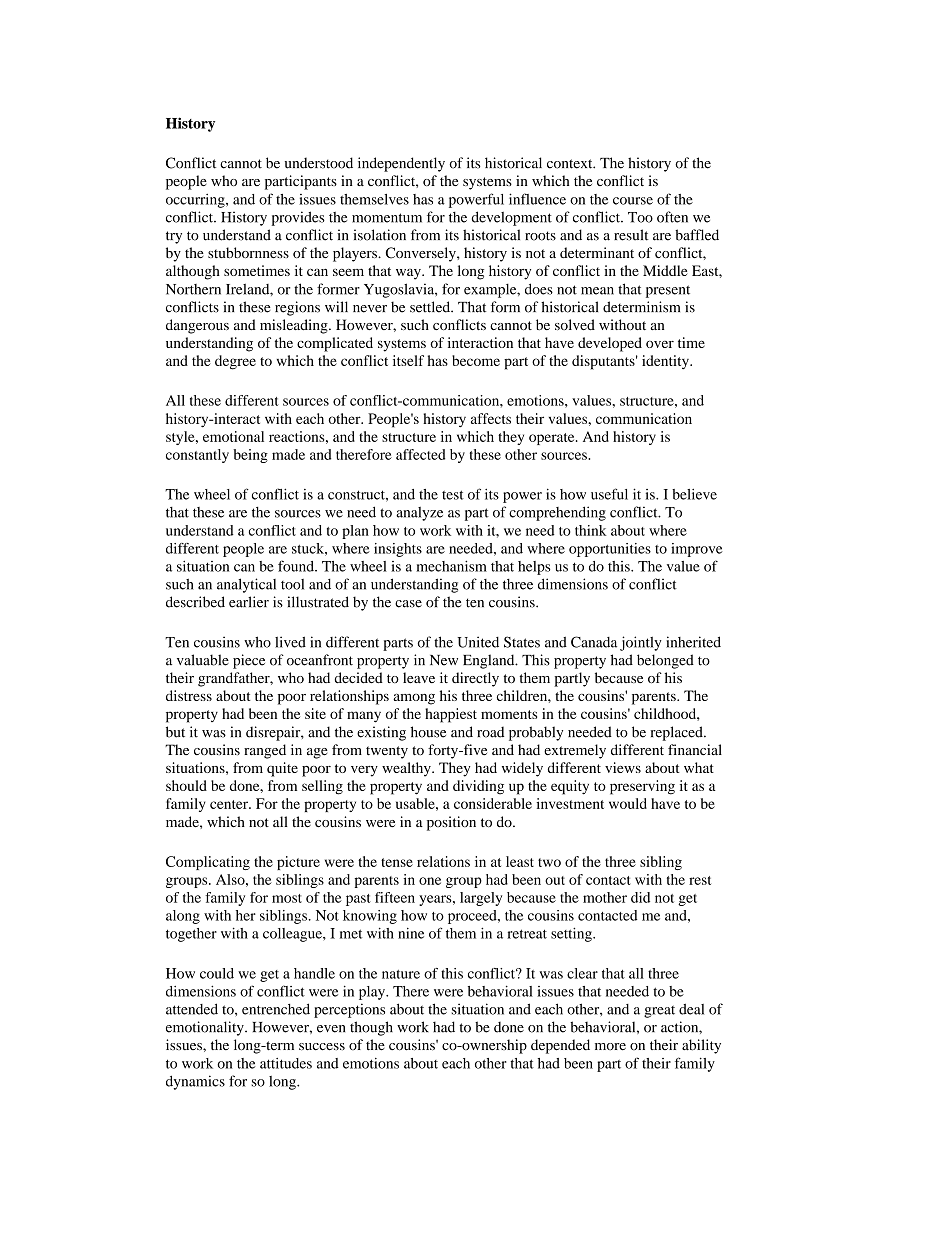 The width and height of the image is (952, 1233). Describe the element at coordinates (633, 201) in the image. I see `course` at that location.
